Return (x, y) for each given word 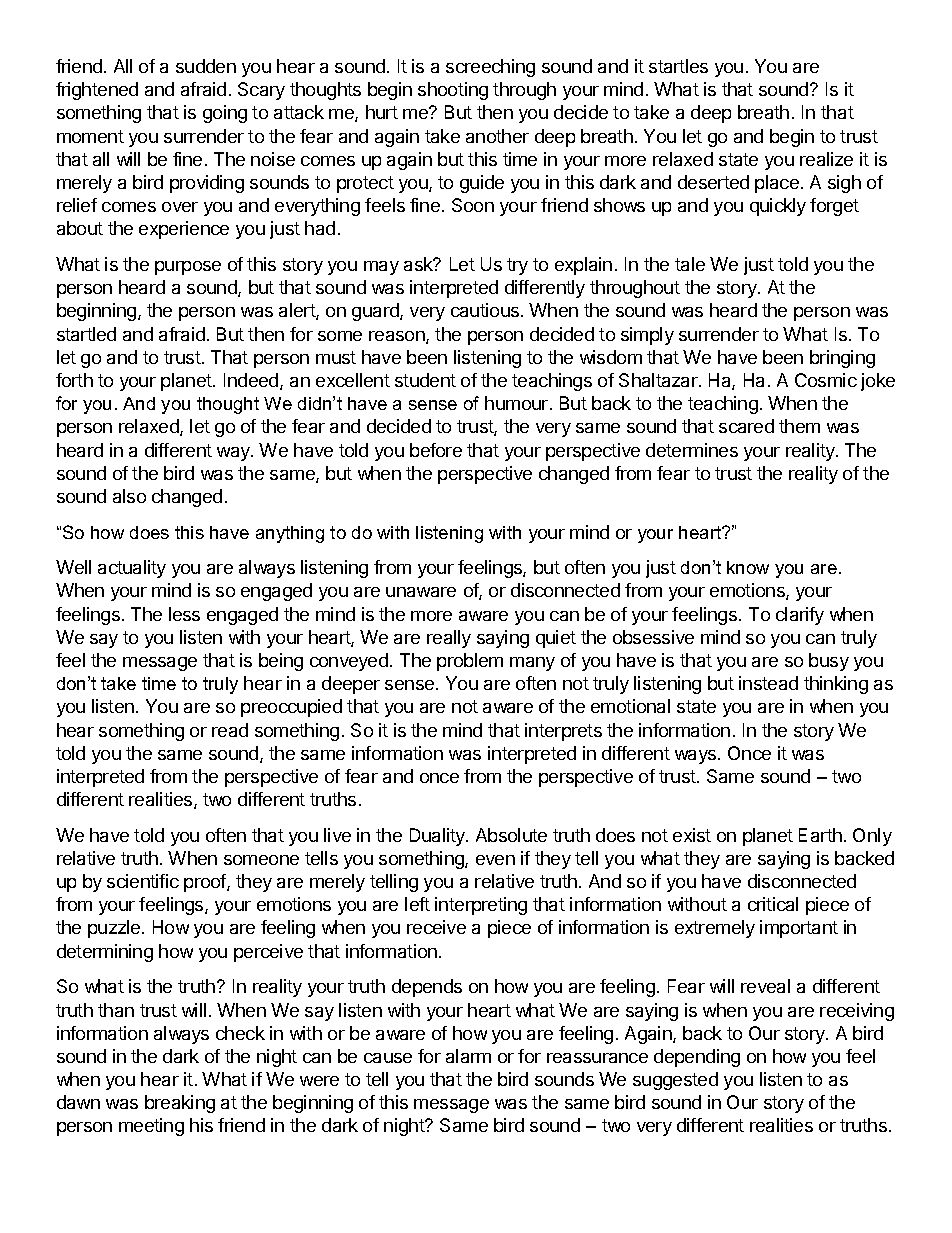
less (184, 614)
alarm (468, 1056)
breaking (180, 1104)
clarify (800, 616)
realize (826, 159)
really (449, 639)
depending (697, 1058)
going (225, 114)
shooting (453, 91)
